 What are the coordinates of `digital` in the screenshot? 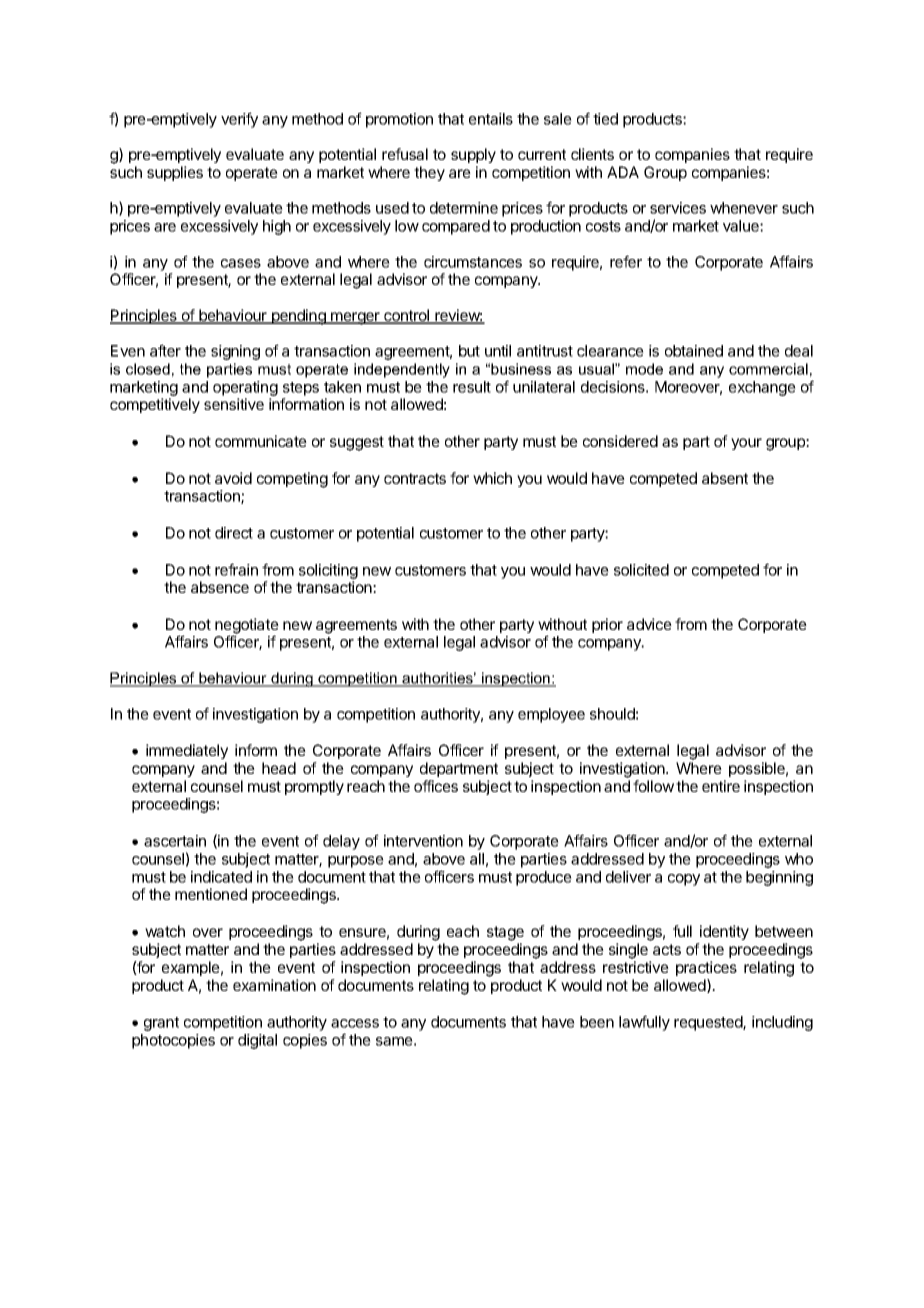 It's located at (257, 1041).
